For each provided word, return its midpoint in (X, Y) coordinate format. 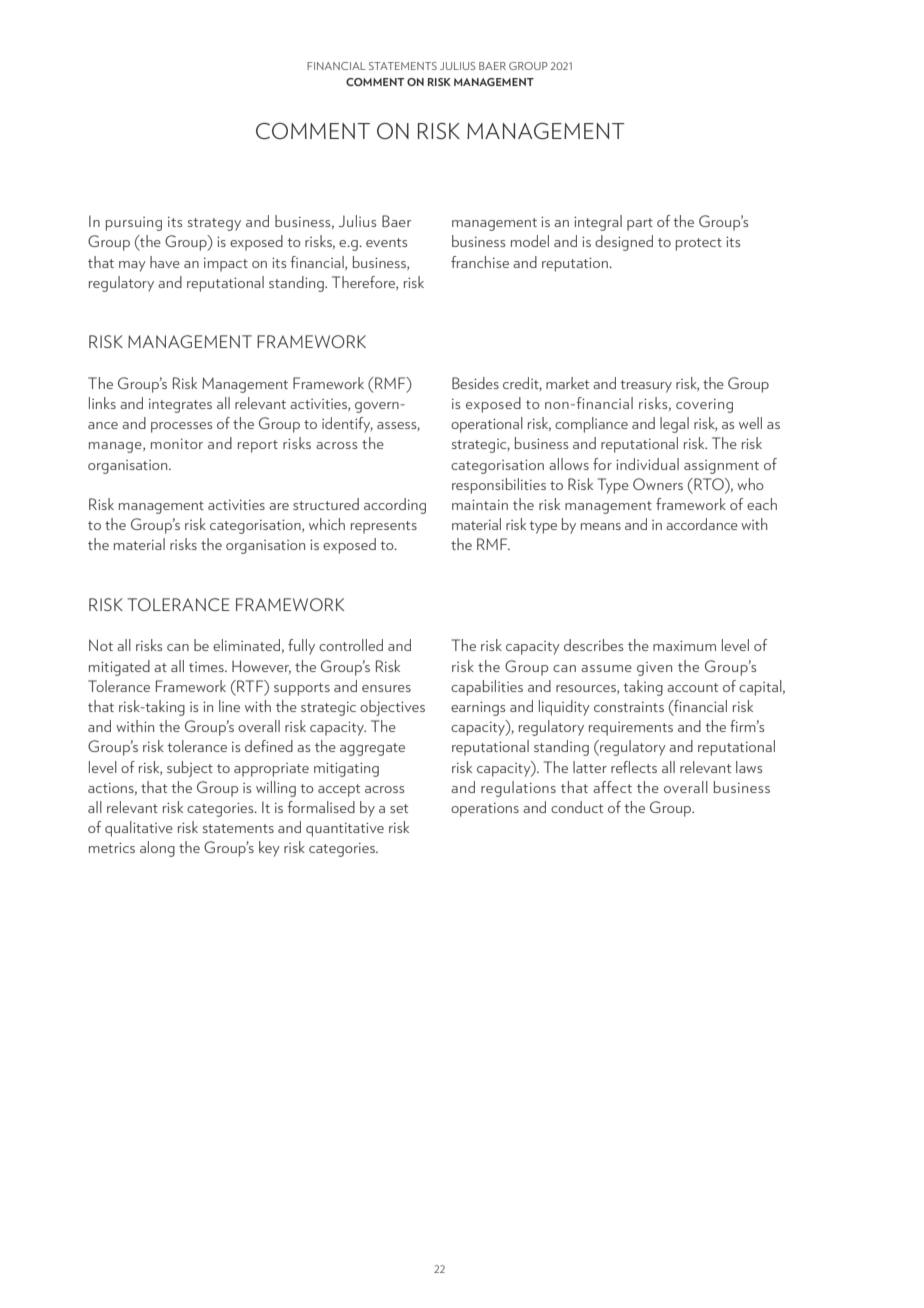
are (279, 506)
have (165, 262)
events (386, 242)
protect (699, 244)
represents (384, 527)
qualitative (139, 829)
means (601, 526)
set (399, 808)
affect (612, 787)
